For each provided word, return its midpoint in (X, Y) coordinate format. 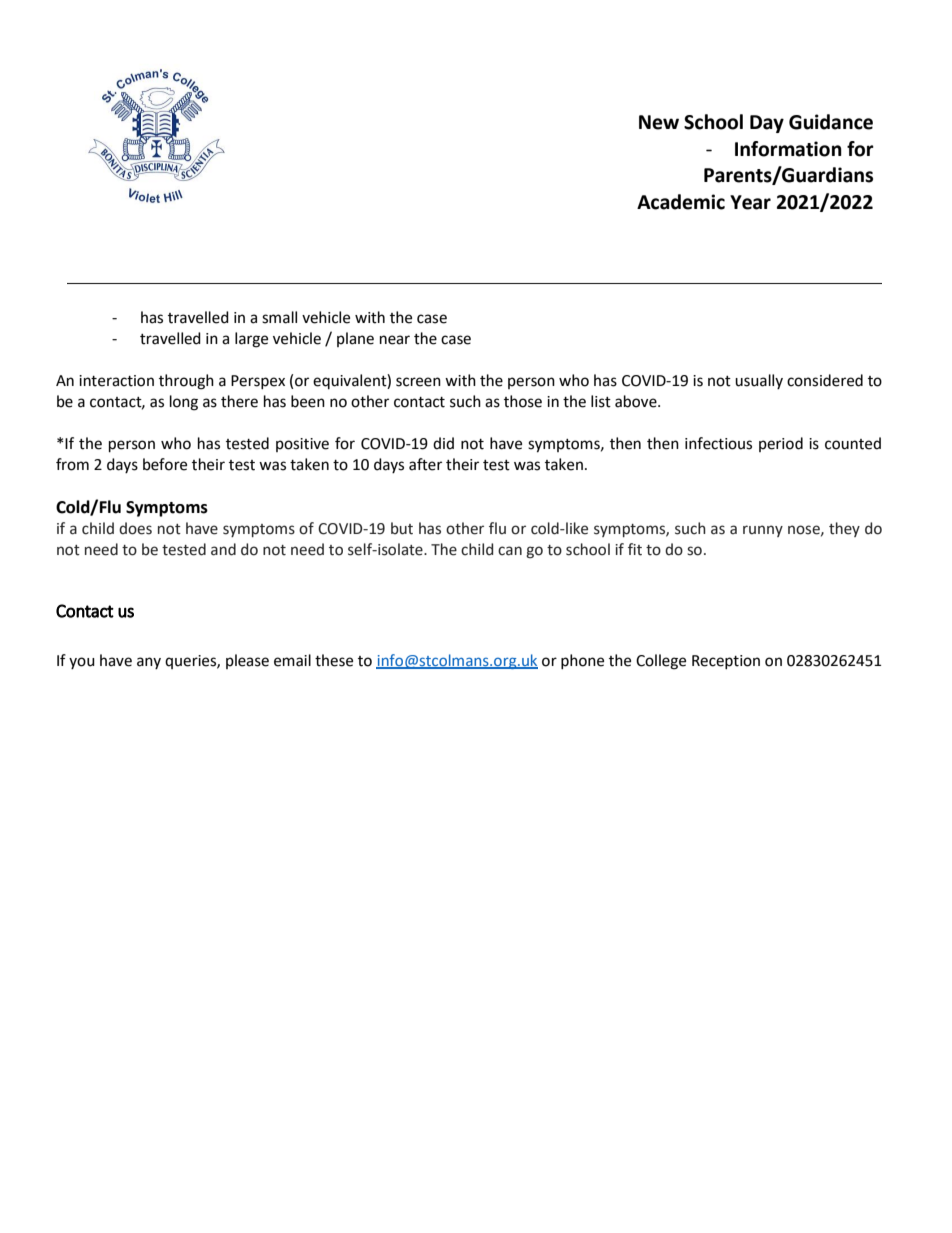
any (149, 663)
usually (759, 381)
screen (418, 382)
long (184, 403)
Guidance (831, 122)
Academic (681, 202)
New (659, 122)
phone (582, 661)
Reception (726, 662)
